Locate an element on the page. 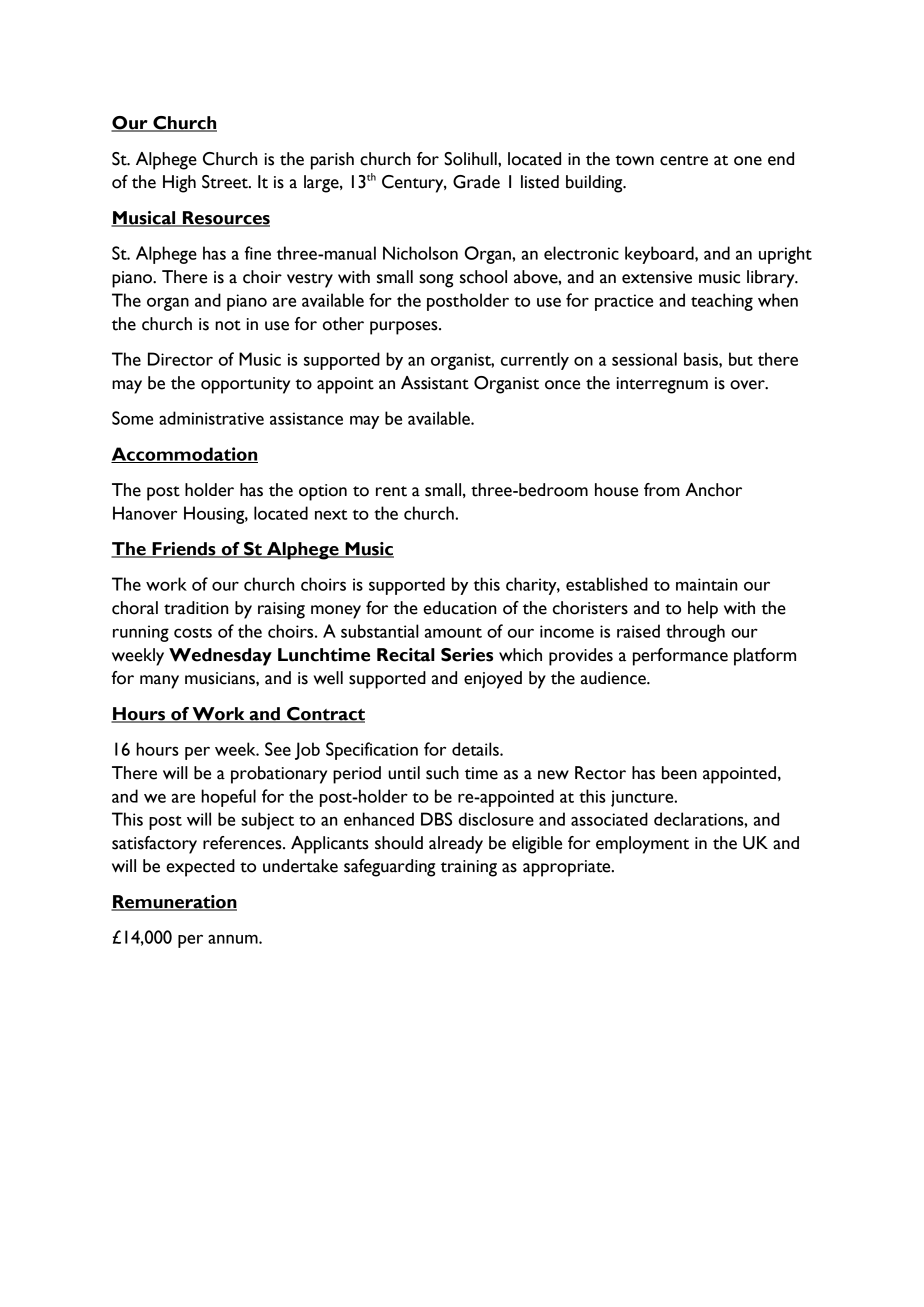 The width and height of the document is (924, 1307). Street is located at coordinates (226, 182).
